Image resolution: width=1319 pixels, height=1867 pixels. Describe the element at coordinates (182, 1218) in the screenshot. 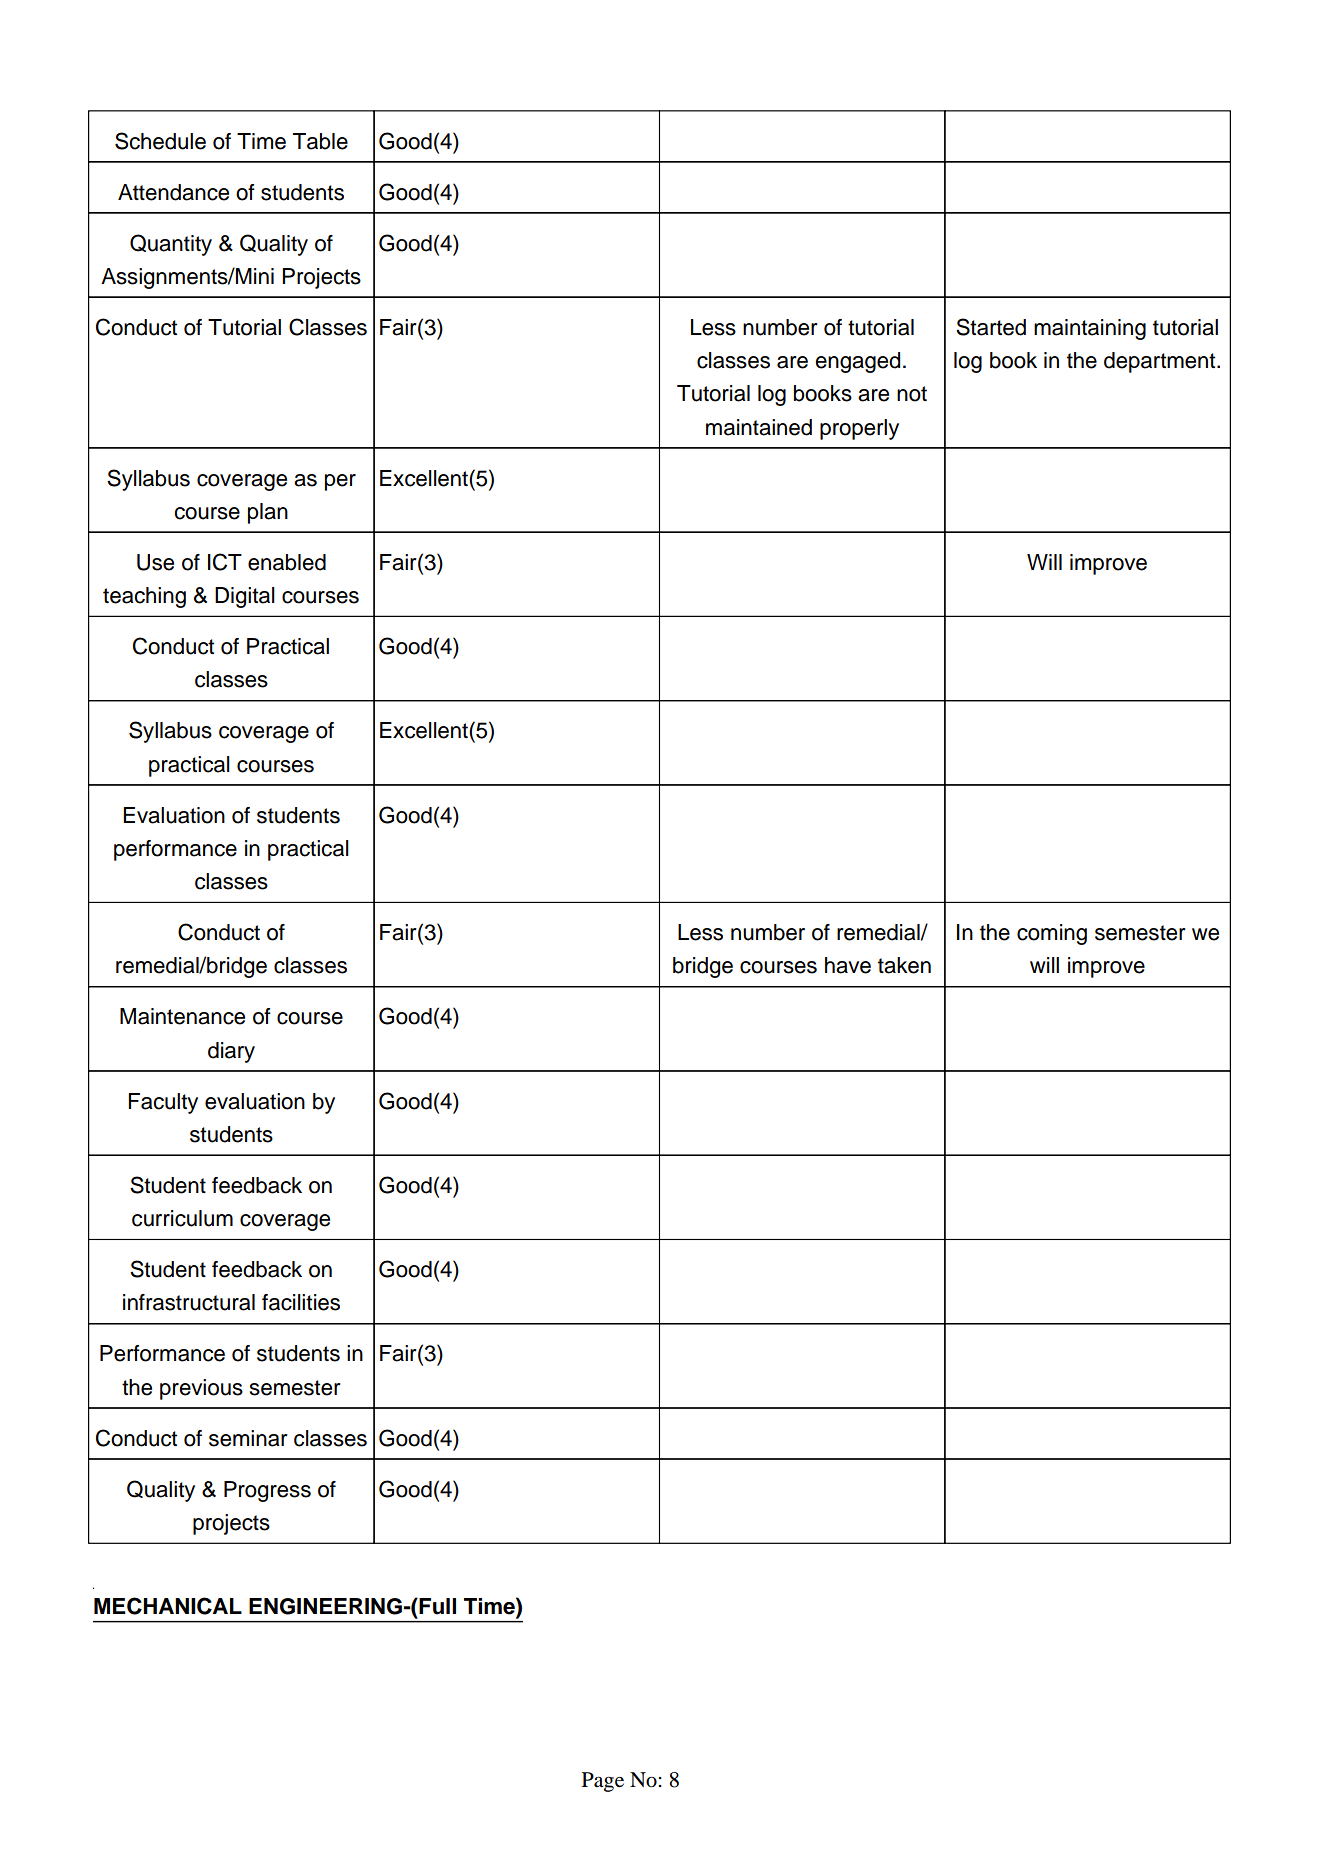

I see `curriculum` at that location.
